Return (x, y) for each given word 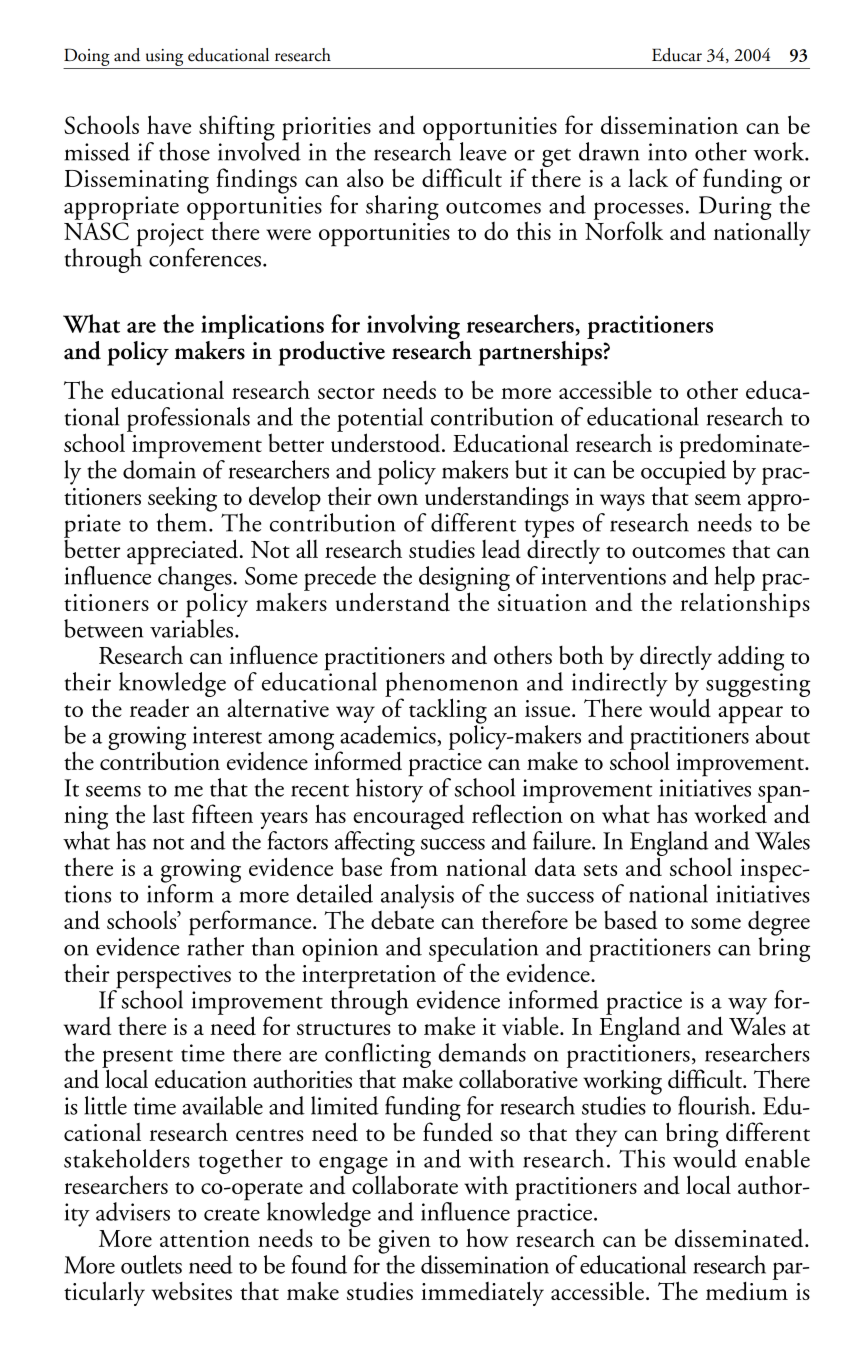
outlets (151, 1264)
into (667, 152)
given (405, 1243)
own (398, 499)
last (169, 814)
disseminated (740, 1238)
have (169, 124)
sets (600, 870)
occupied (683, 471)
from (414, 865)
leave (483, 151)
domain (159, 468)
